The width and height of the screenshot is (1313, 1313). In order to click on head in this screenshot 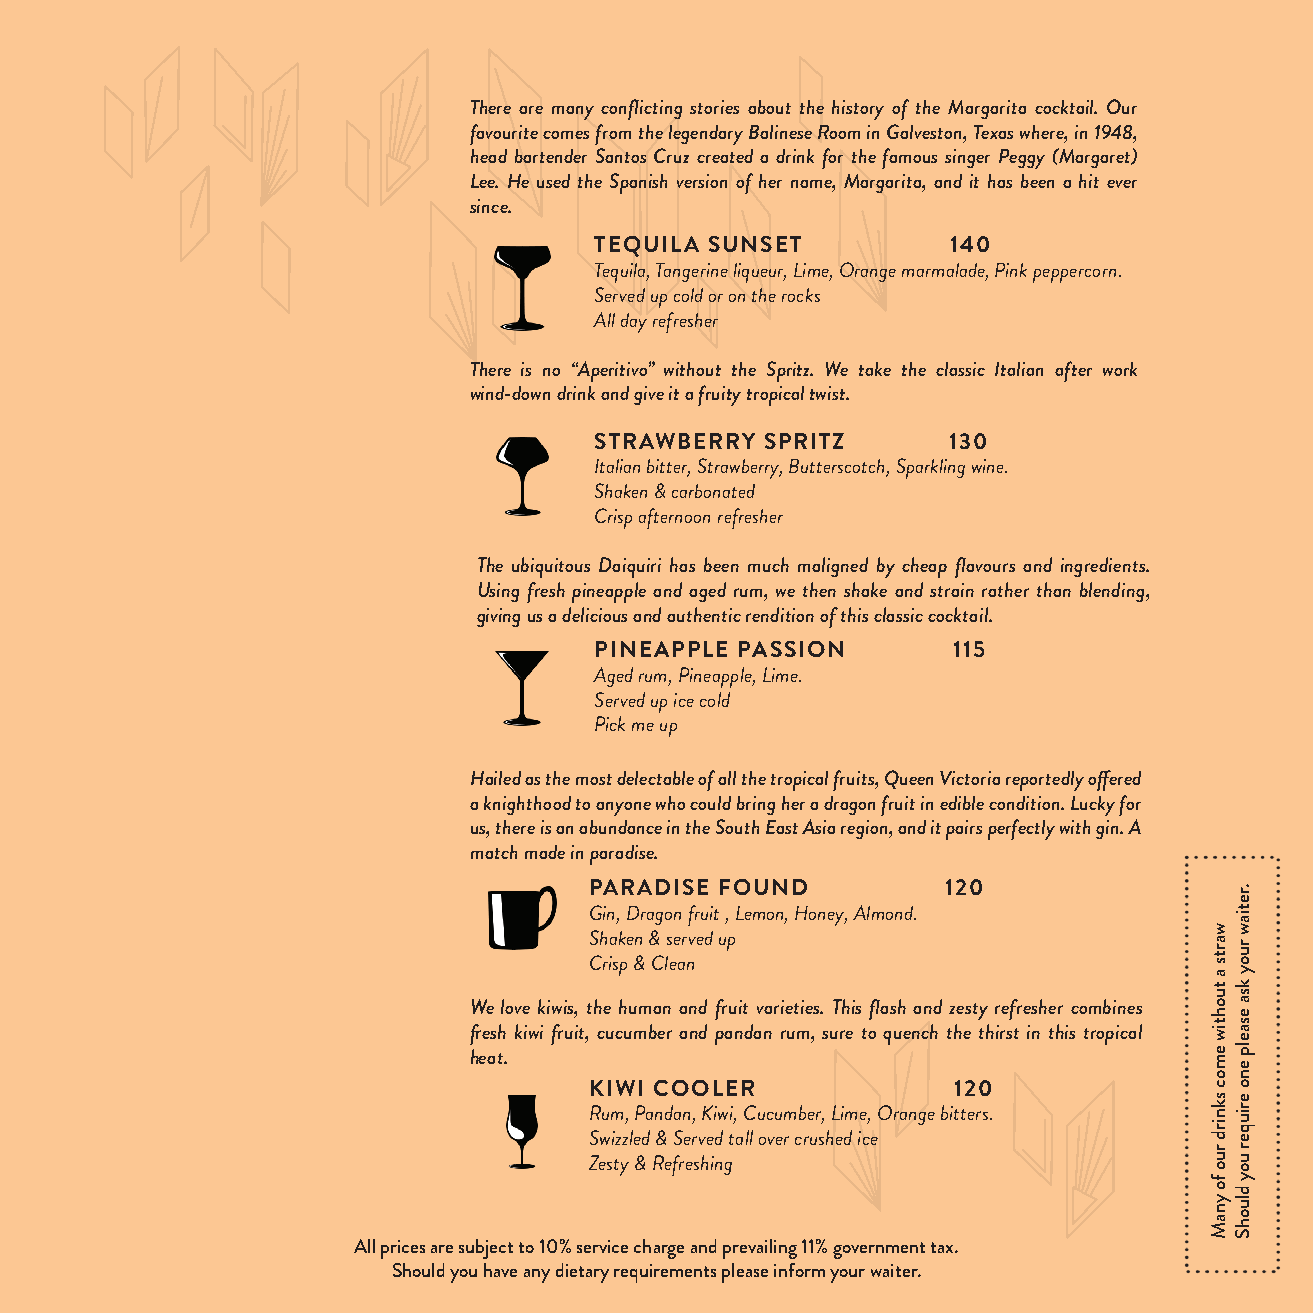, I will do `click(489, 156)`.
